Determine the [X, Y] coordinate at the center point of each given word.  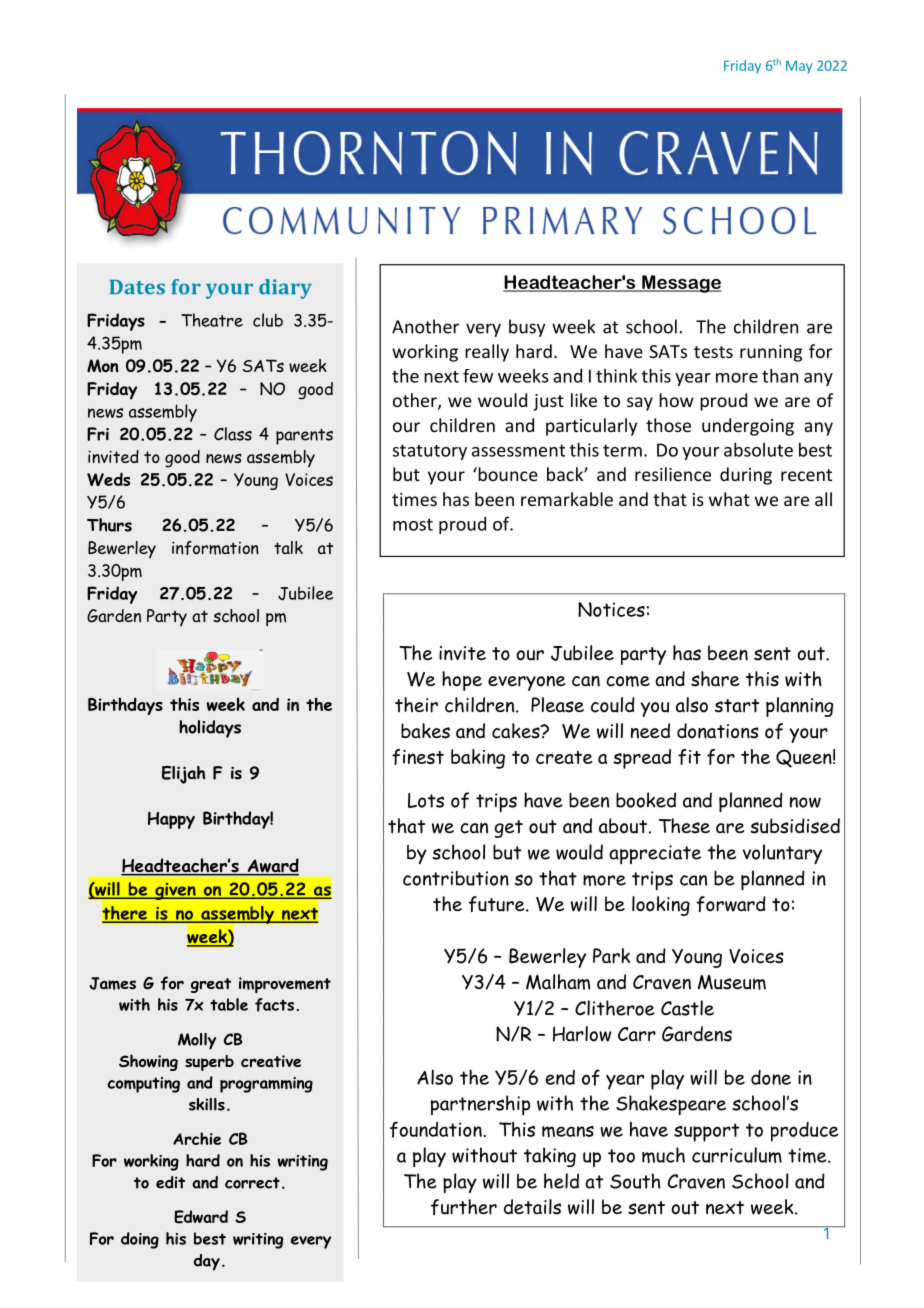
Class [233, 434]
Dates [137, 287]
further [464, 1207]
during [746, 476]
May [799, 67]
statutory [430, 452]
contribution [456, 878]
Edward [201, 1217]
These [684, 826]
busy [527, 328]
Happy [171, 820]
